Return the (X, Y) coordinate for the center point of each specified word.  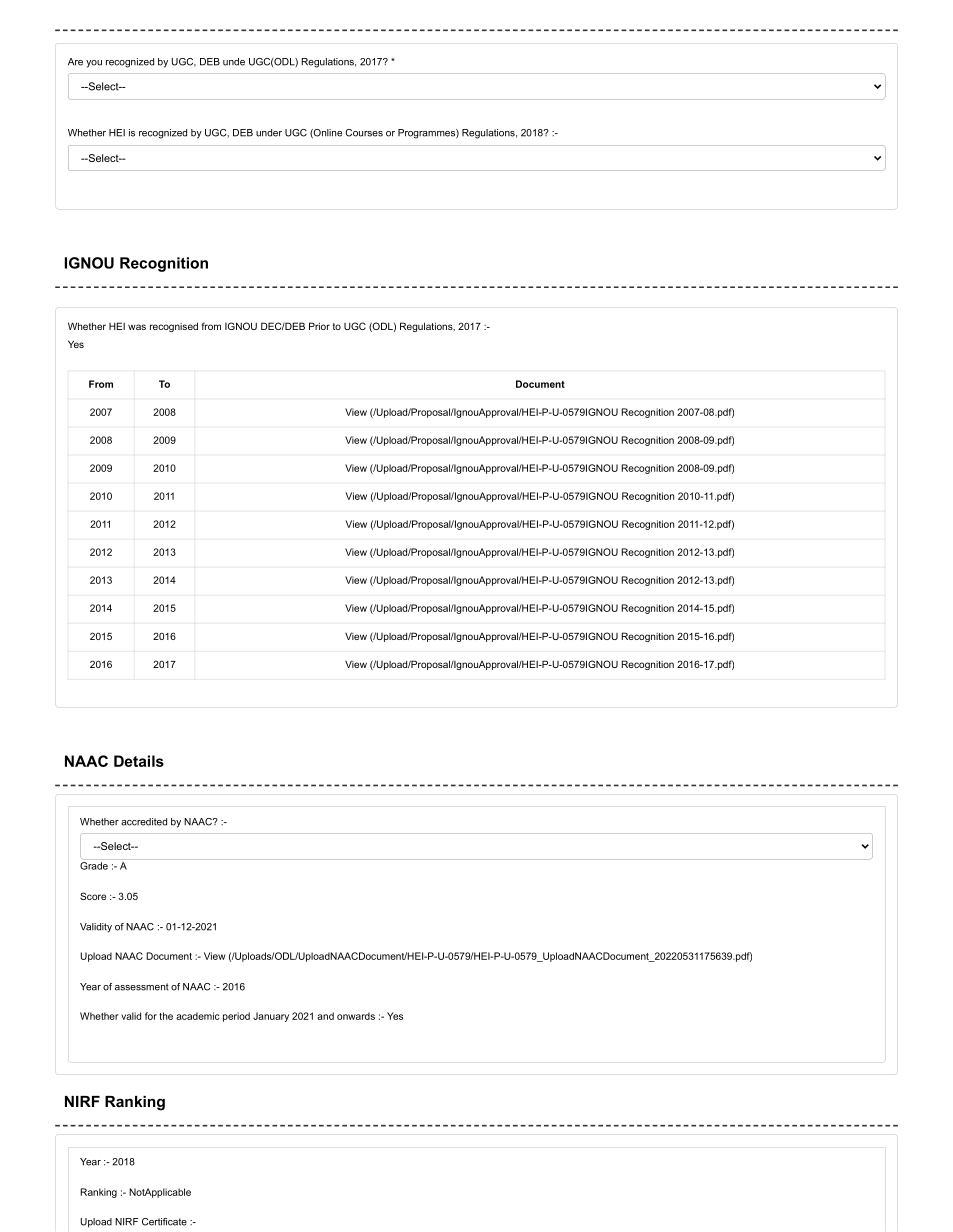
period (236, 1017)
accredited (144, 822)
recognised (174, 327)
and (325, 1016)
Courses (364, 133)
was (137, 327)
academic (198, 1016)
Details (139, 761)
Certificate (164, 1222)
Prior (319, 326)
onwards (356, 1016)
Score (93, 896)
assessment (142, 987)
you (94, 64)
